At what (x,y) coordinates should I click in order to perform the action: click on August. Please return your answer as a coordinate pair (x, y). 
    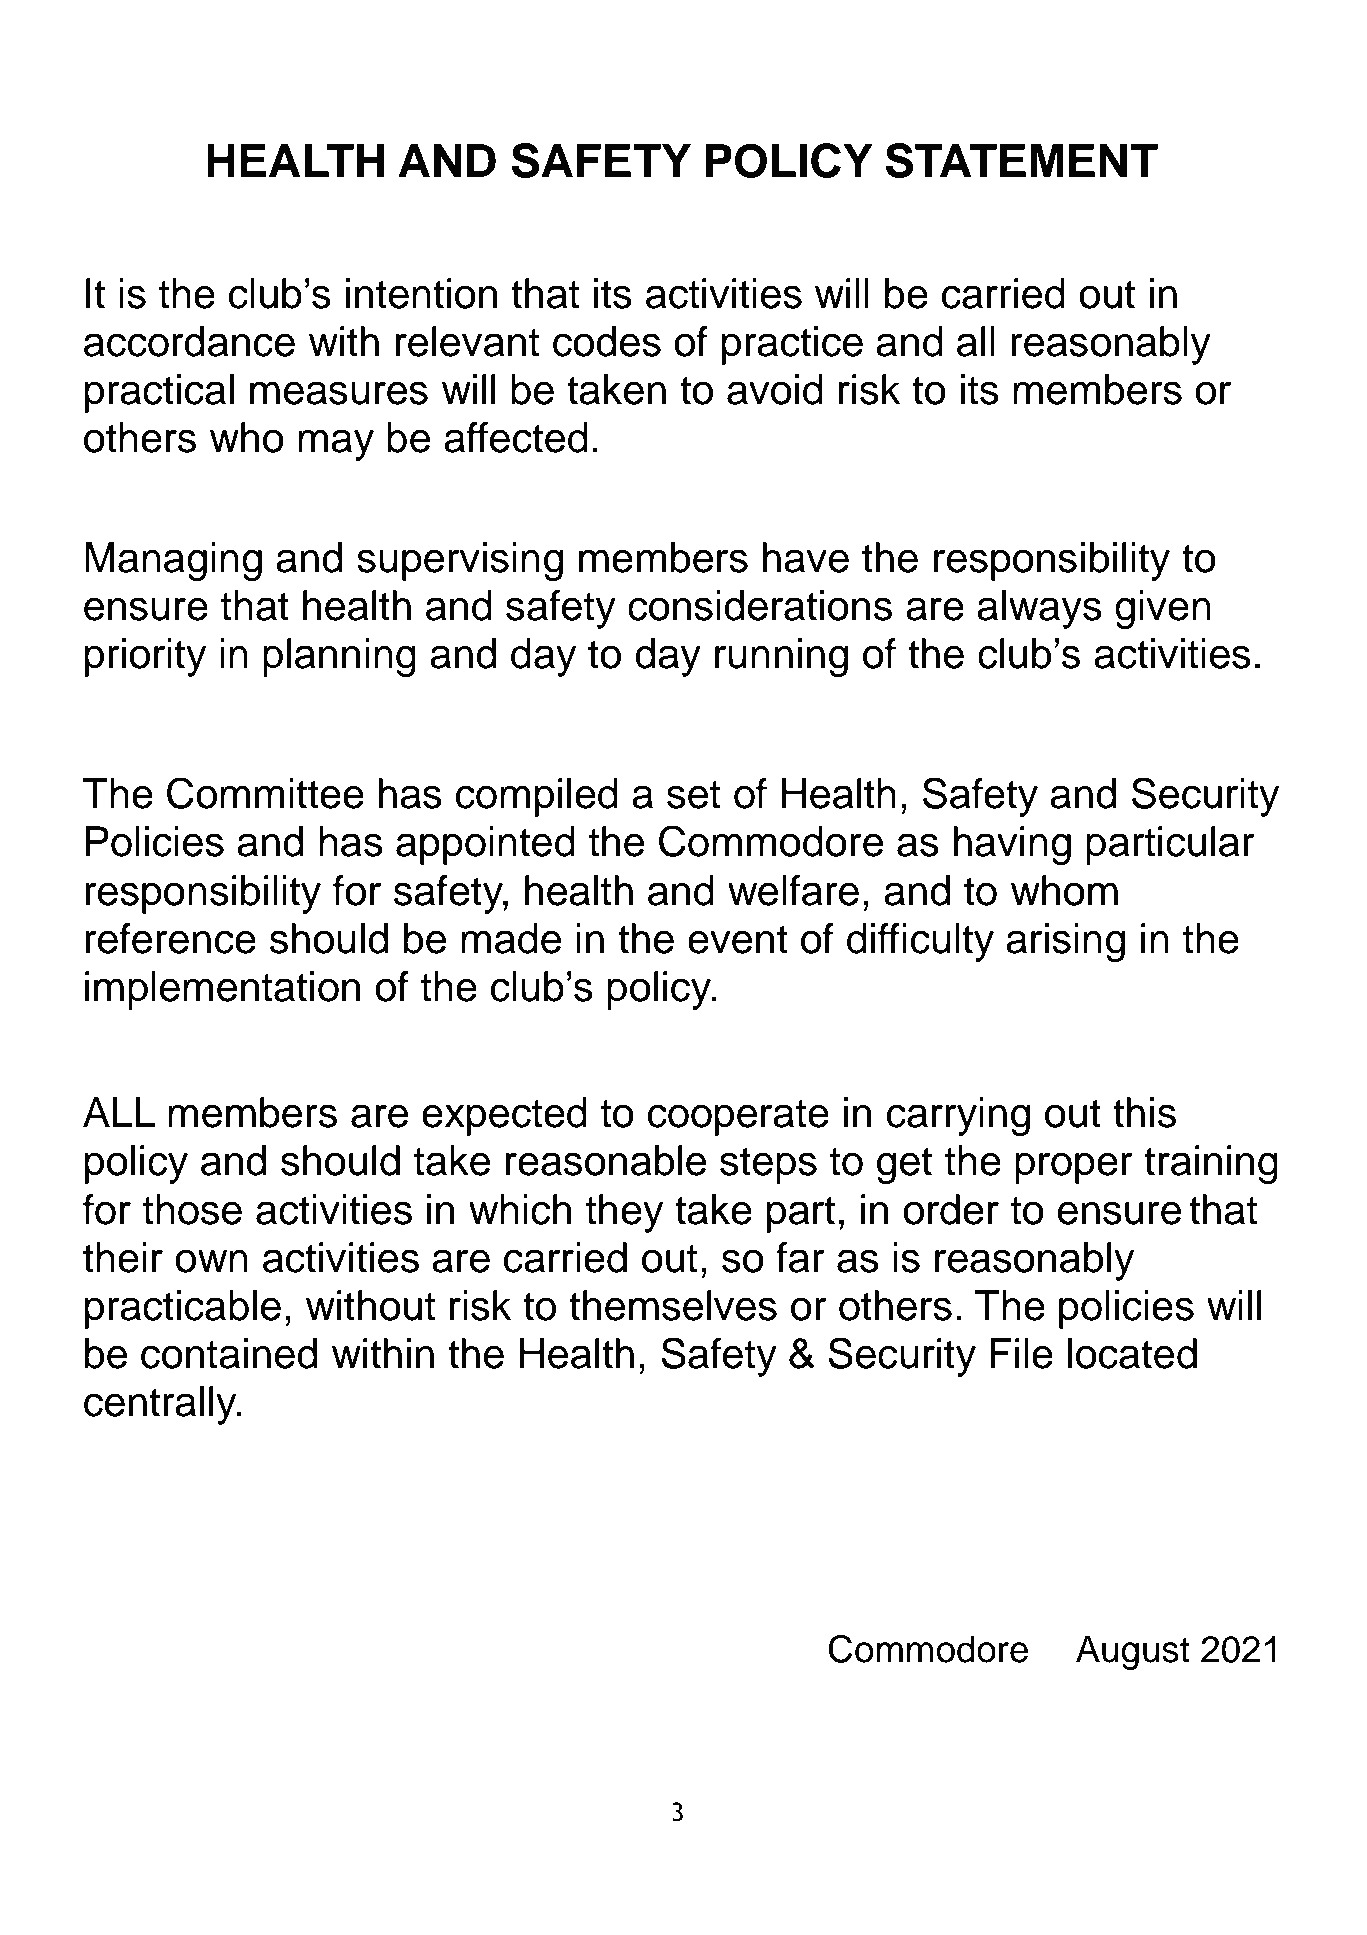
    Looking at the image, I should click on (1133, 1652).
